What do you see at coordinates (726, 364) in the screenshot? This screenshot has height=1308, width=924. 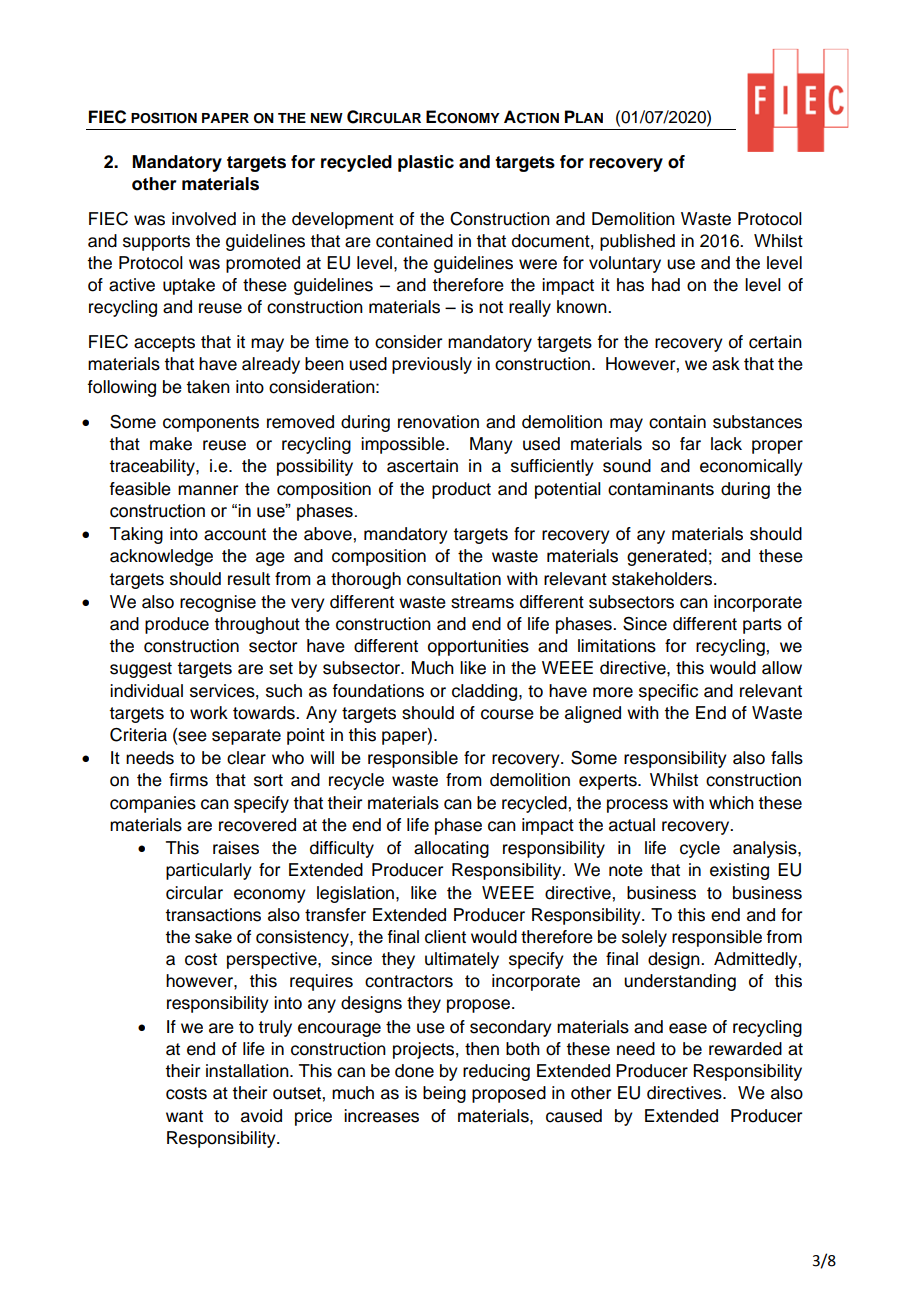 I see `ask` at bounding box center [726, 364].
